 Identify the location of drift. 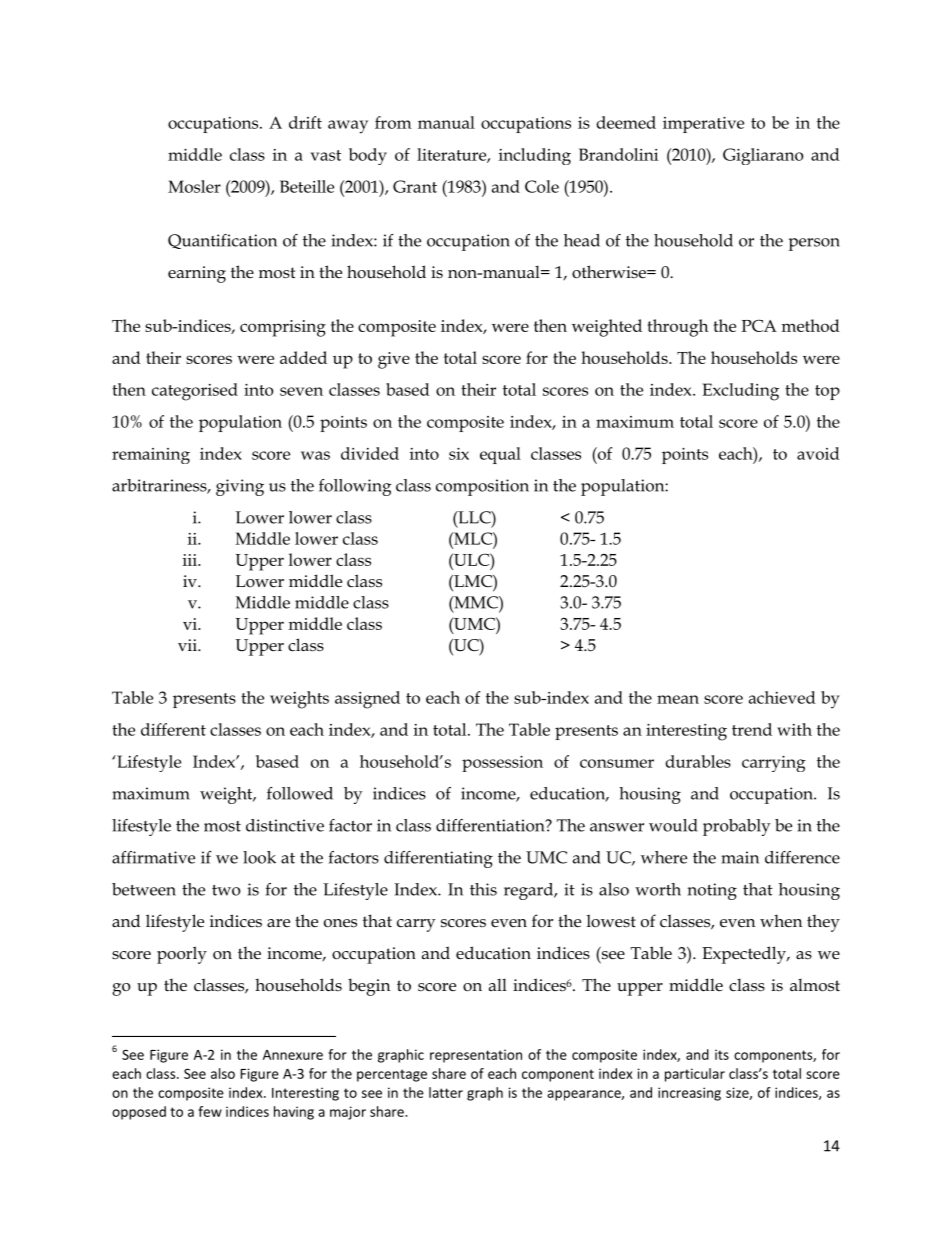
(305, 122).
